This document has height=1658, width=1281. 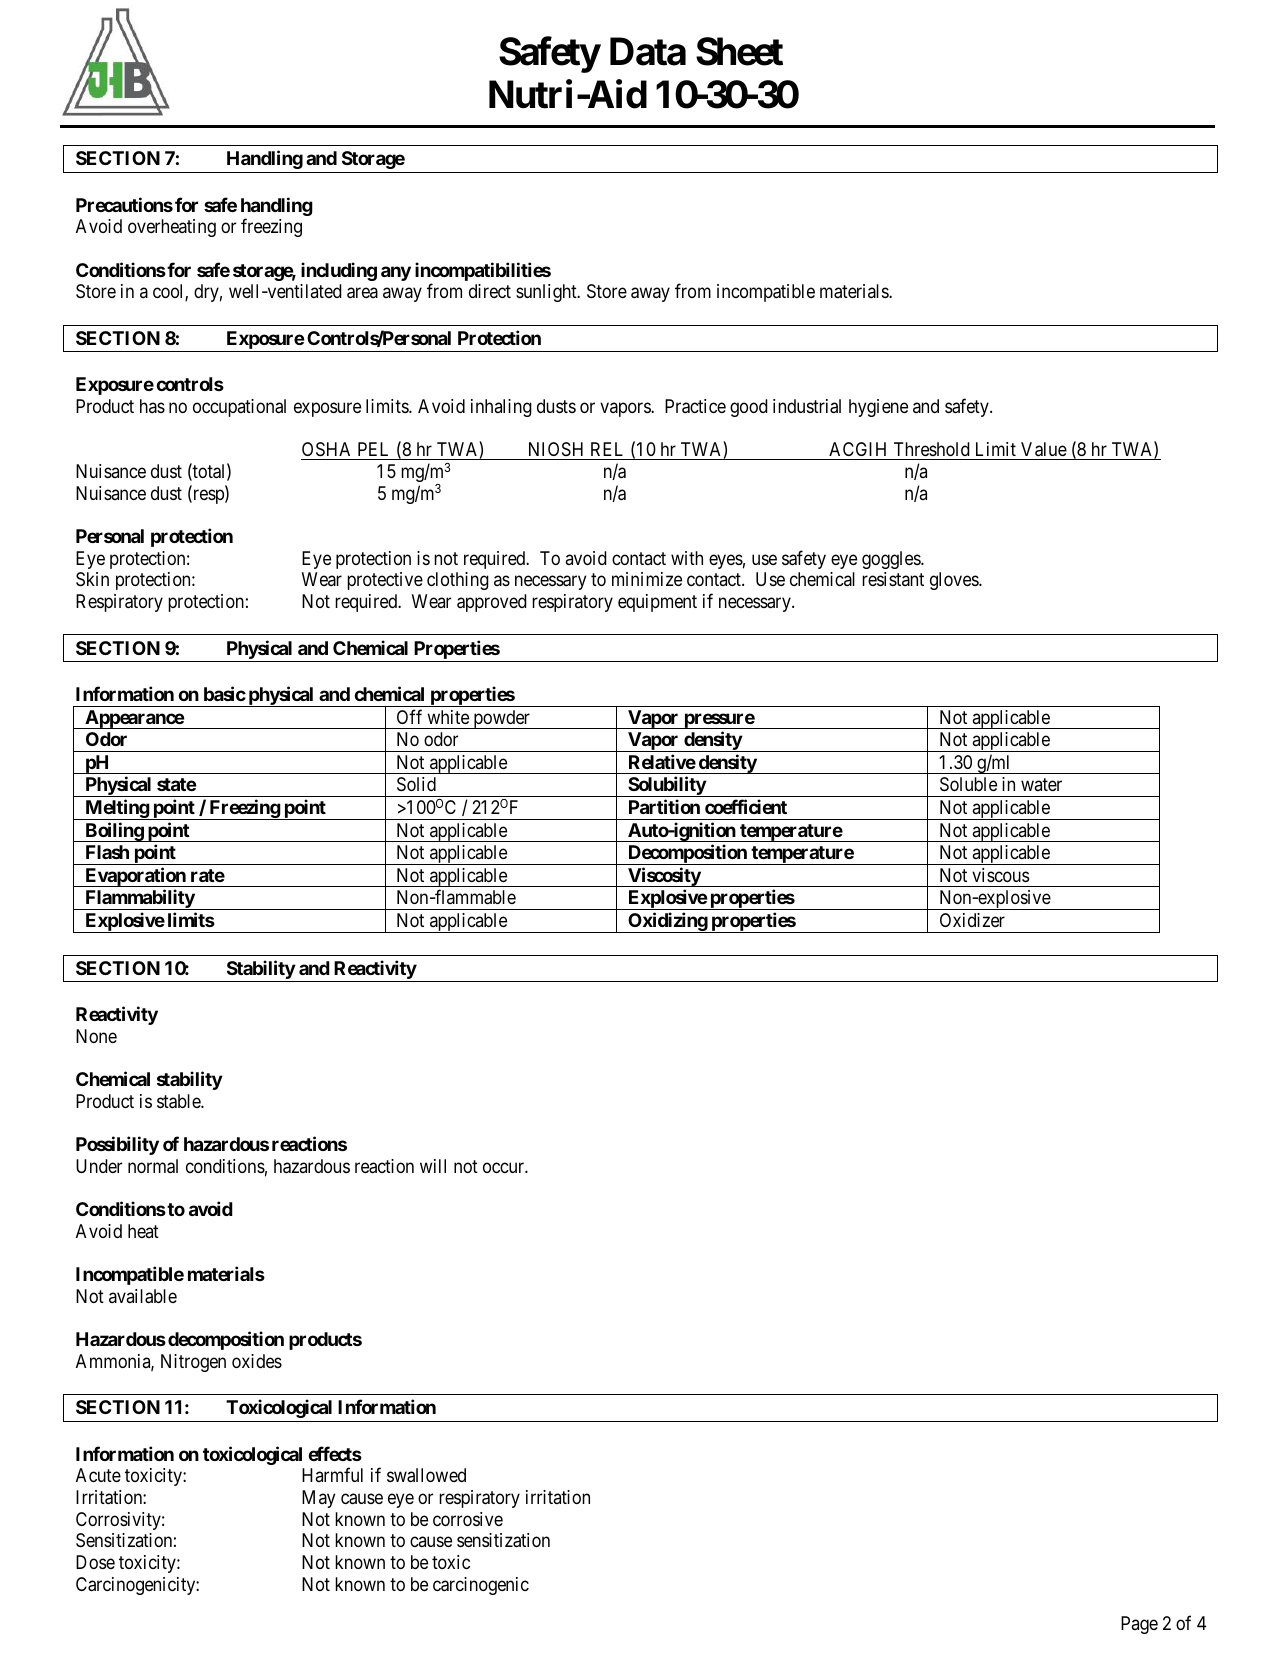 What do you see at coordinates (664, 806) in the document?
I see `Partition` at bounding box center [664, 806].
